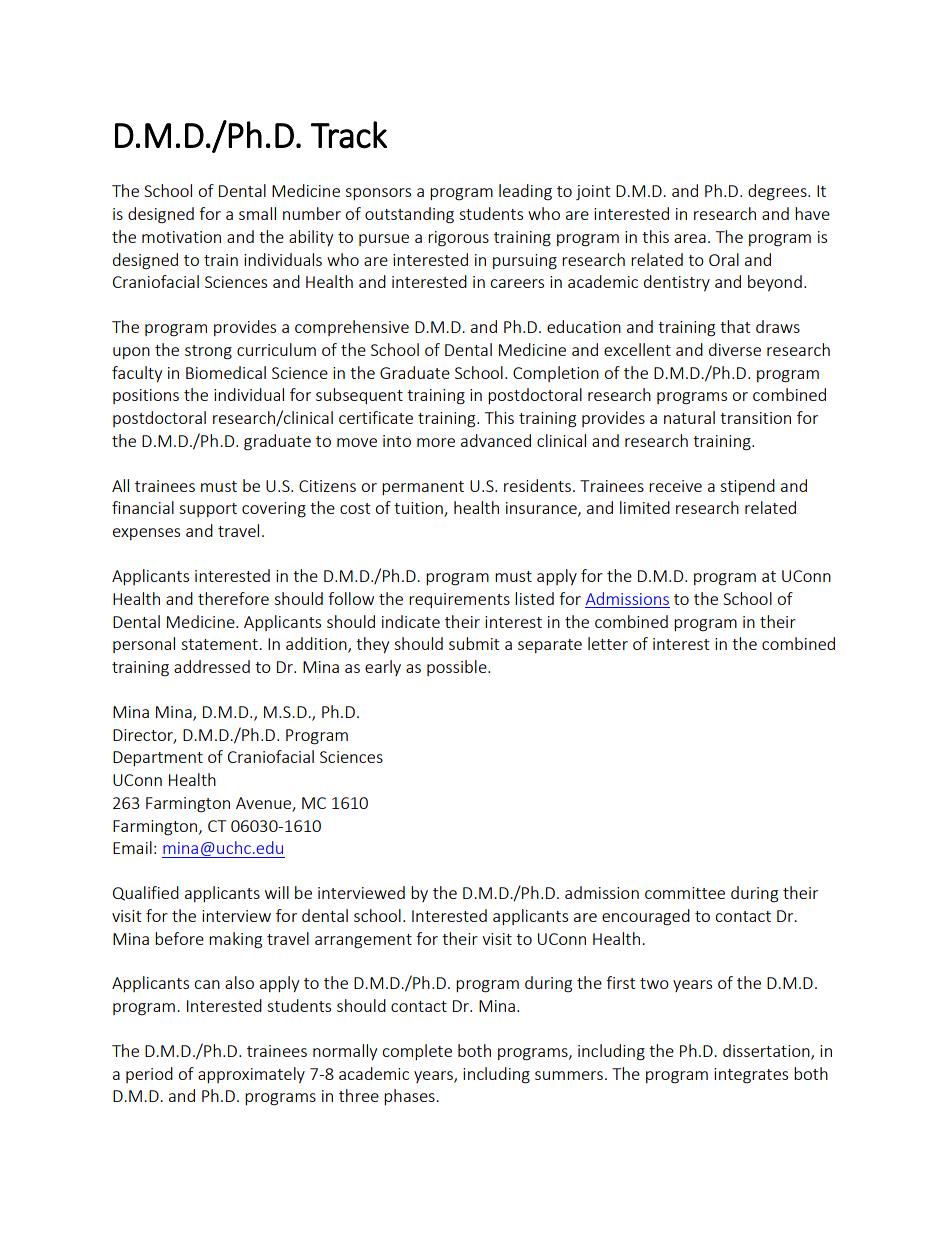 Image resolution: width=952 pixels, height=1233 pixels. Describe the element at coordinates (417, 1052) in the image. I see `complete` at that location.
